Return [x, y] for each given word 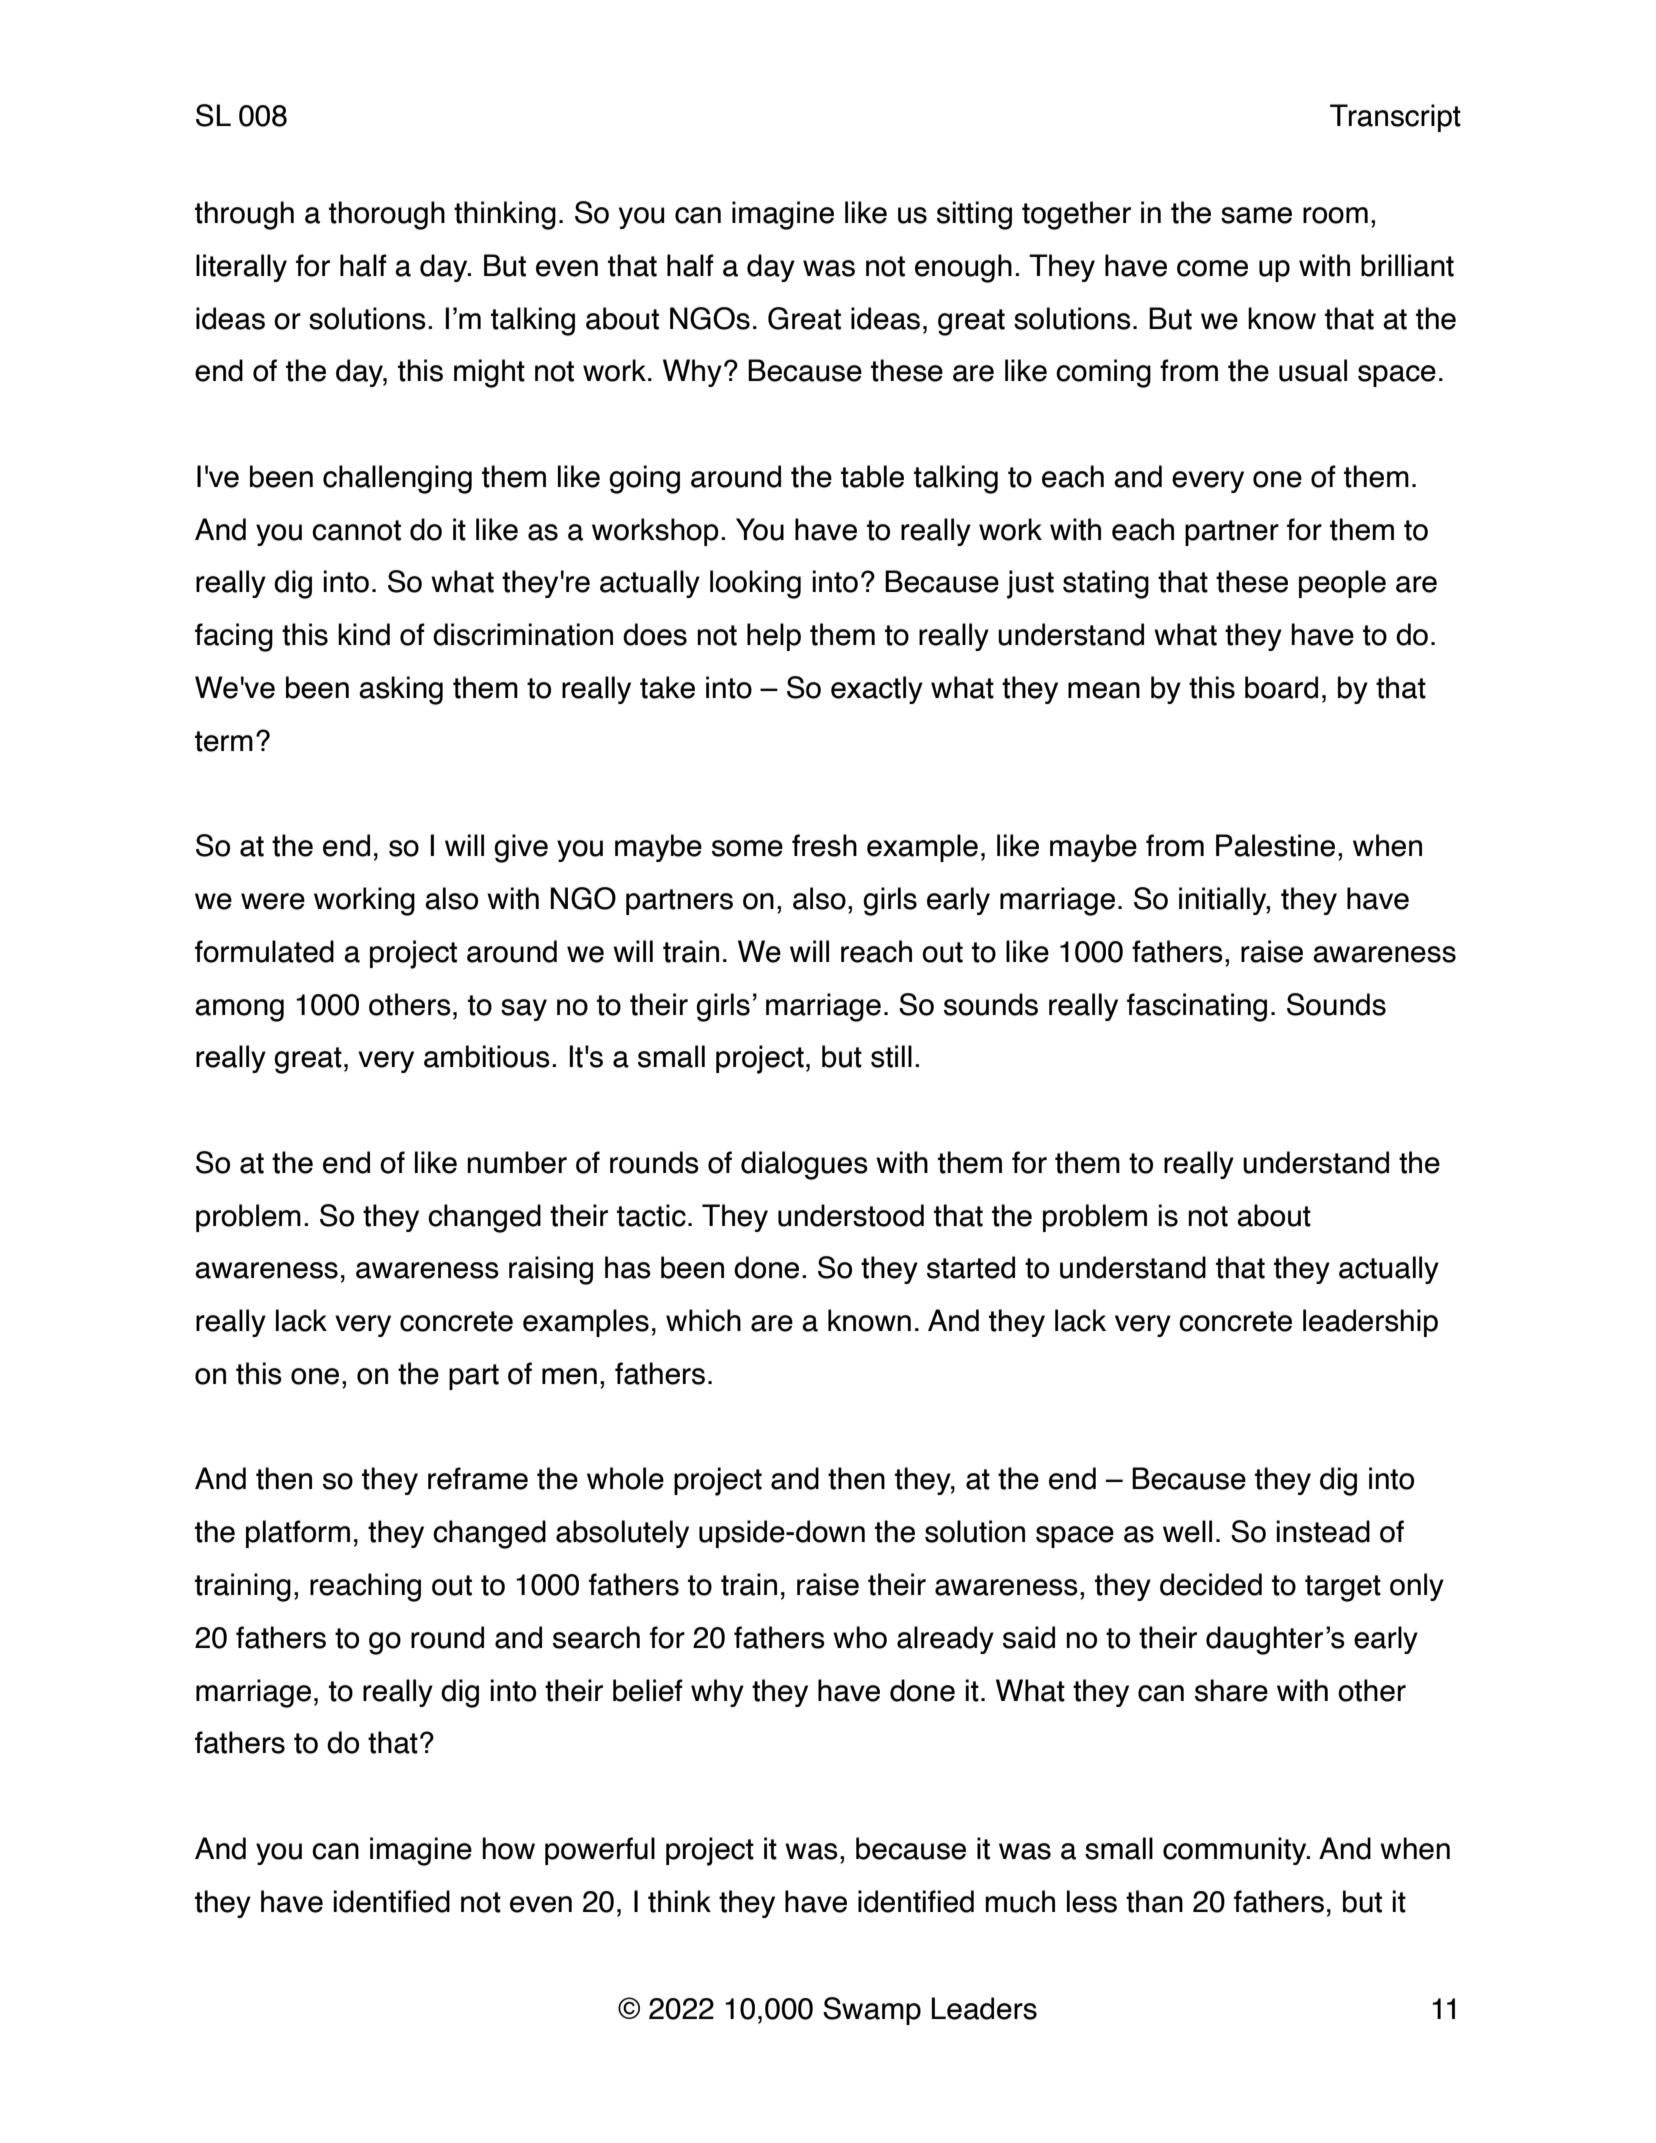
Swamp [872, 2011]
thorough [387, 215]
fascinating [1197, 1007]
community [1236, 1851]
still [891, 1056]
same [1256, 215]
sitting [974, 215]
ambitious [487, 1056]
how [508, 1848]
